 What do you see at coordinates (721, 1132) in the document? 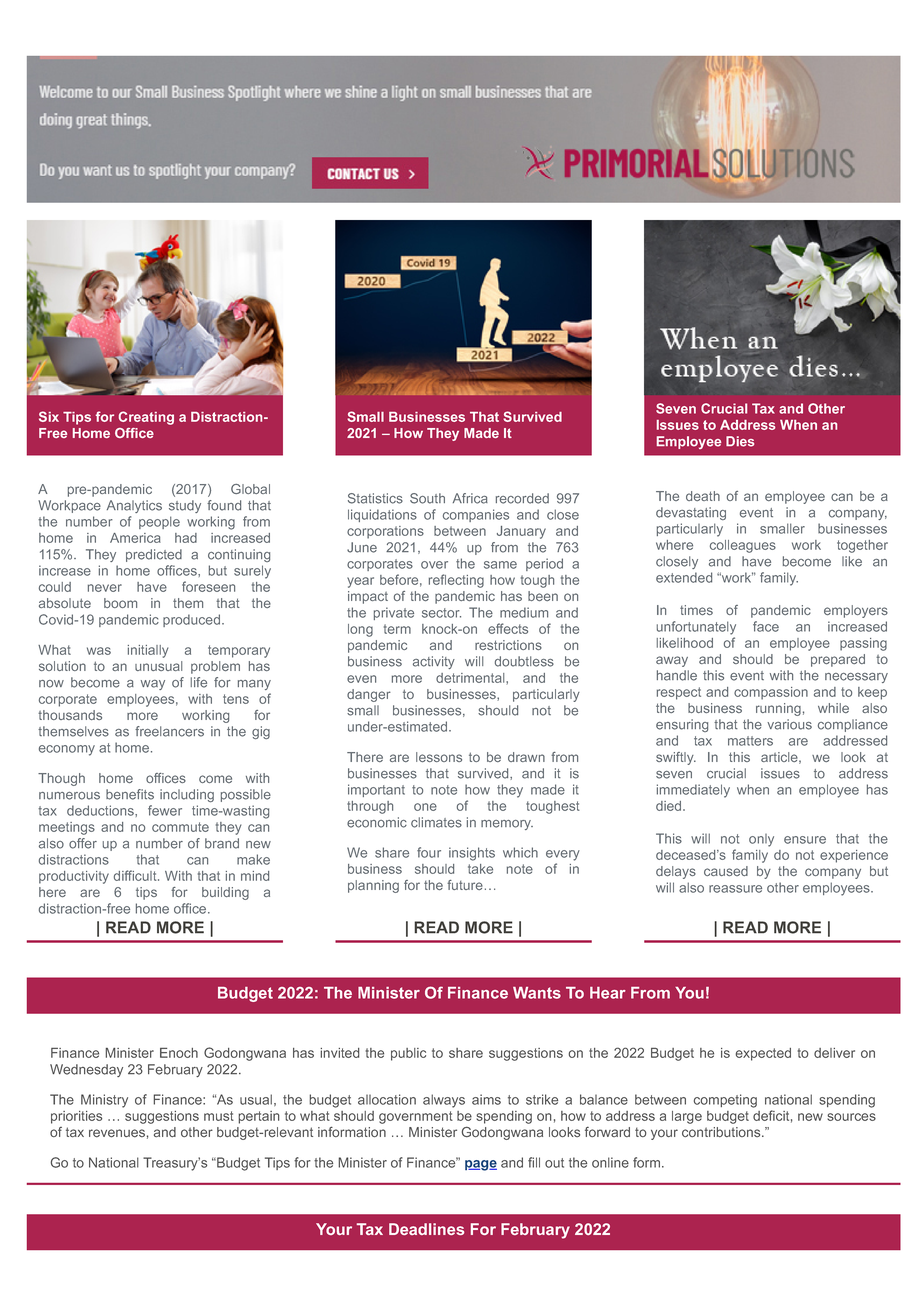
I see `contributions` at bounding box center [721, 1132].
